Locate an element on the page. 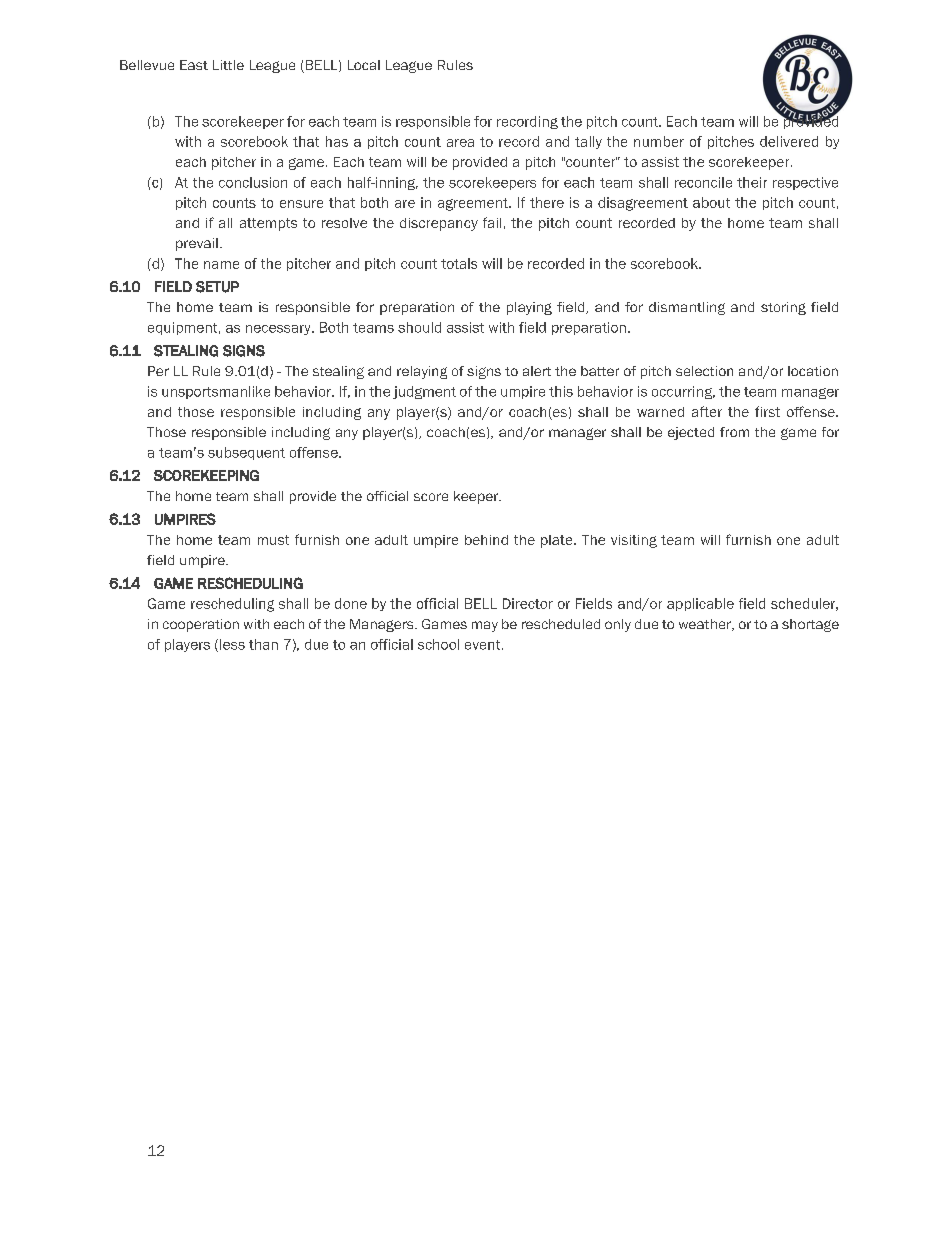 The width and height of the image is (952, 1233). may is located at coordinates (485, 626).
